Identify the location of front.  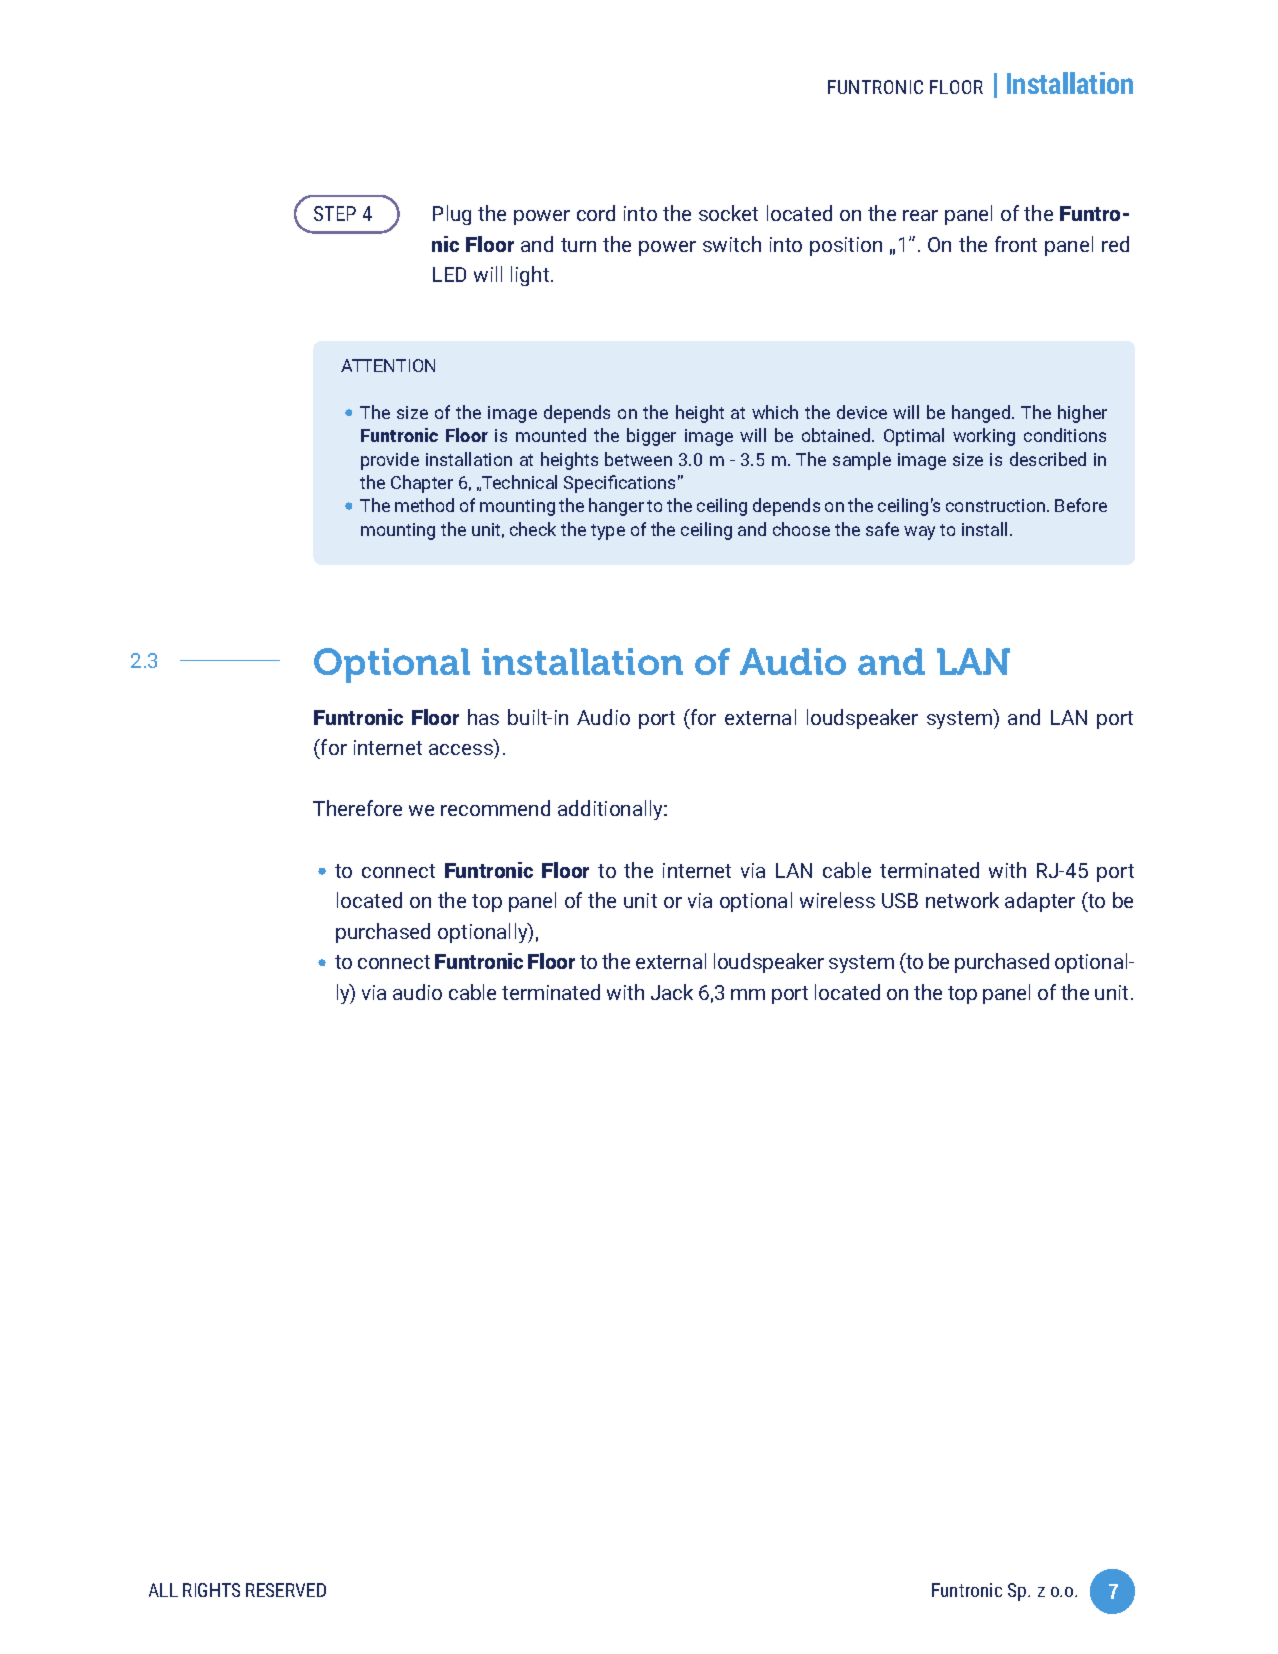
(1016, 244).
